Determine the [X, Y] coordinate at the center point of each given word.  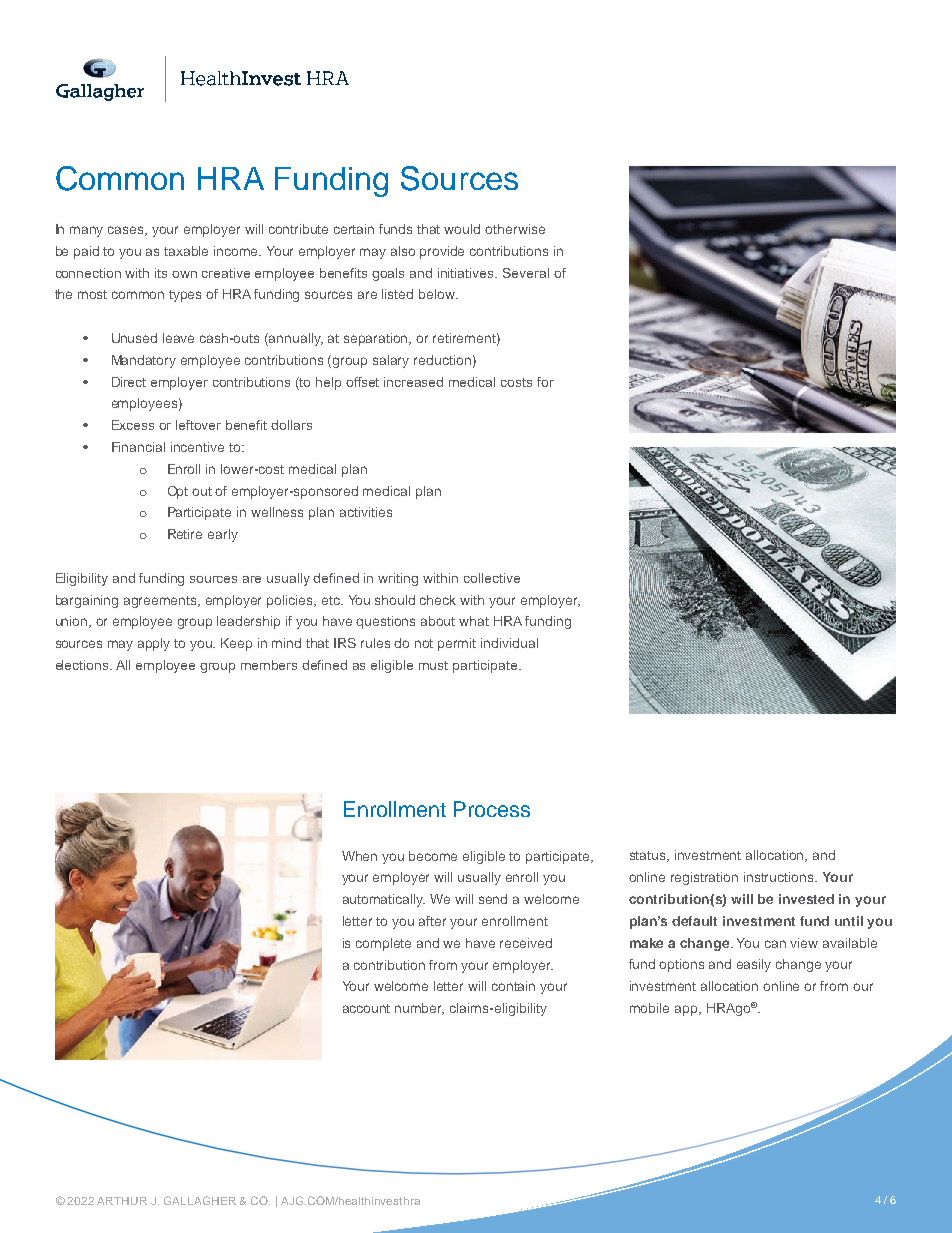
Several [526, 273]
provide [442, 252]
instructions [780, 877]
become [433, 856]
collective [492, 578]
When [359, 856]
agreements [162, 602]
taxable [186, 251]
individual [509, 643]
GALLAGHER [200, 1200]
